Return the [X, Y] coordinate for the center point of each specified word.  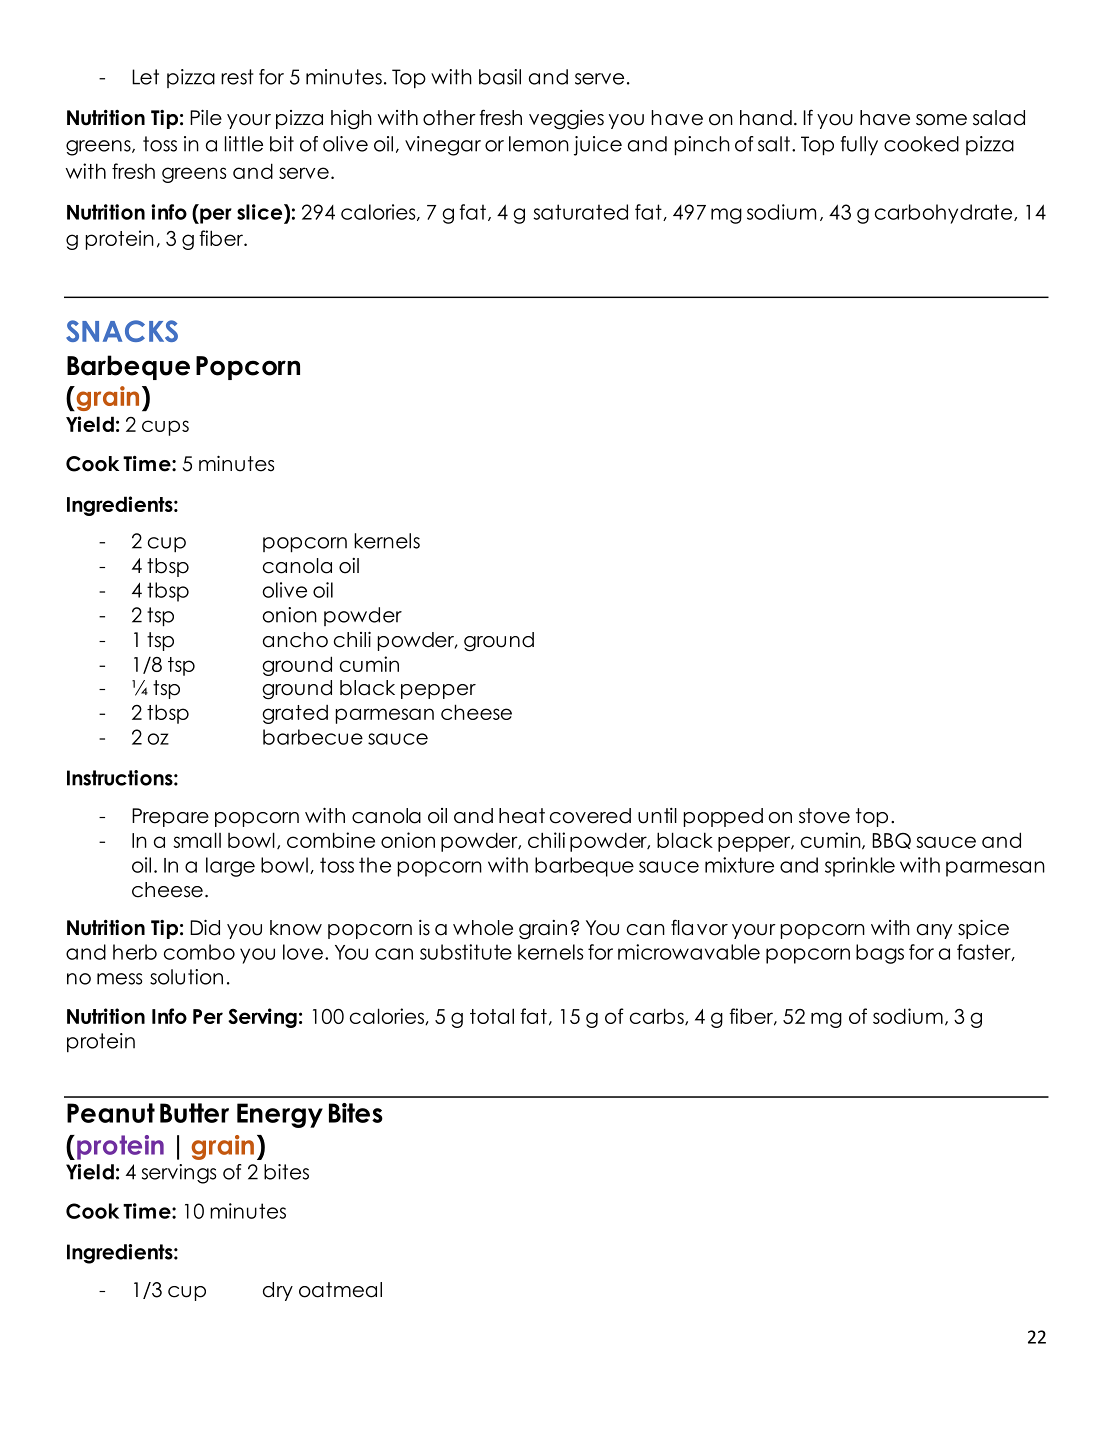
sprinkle [860, 867]
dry [278, 1291]
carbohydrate [945, 214]
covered [590, 816]
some [941, 120]
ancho [295, 640]
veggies [566, 120]
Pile [206, 117]
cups [165, 428]
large [230, 867]
